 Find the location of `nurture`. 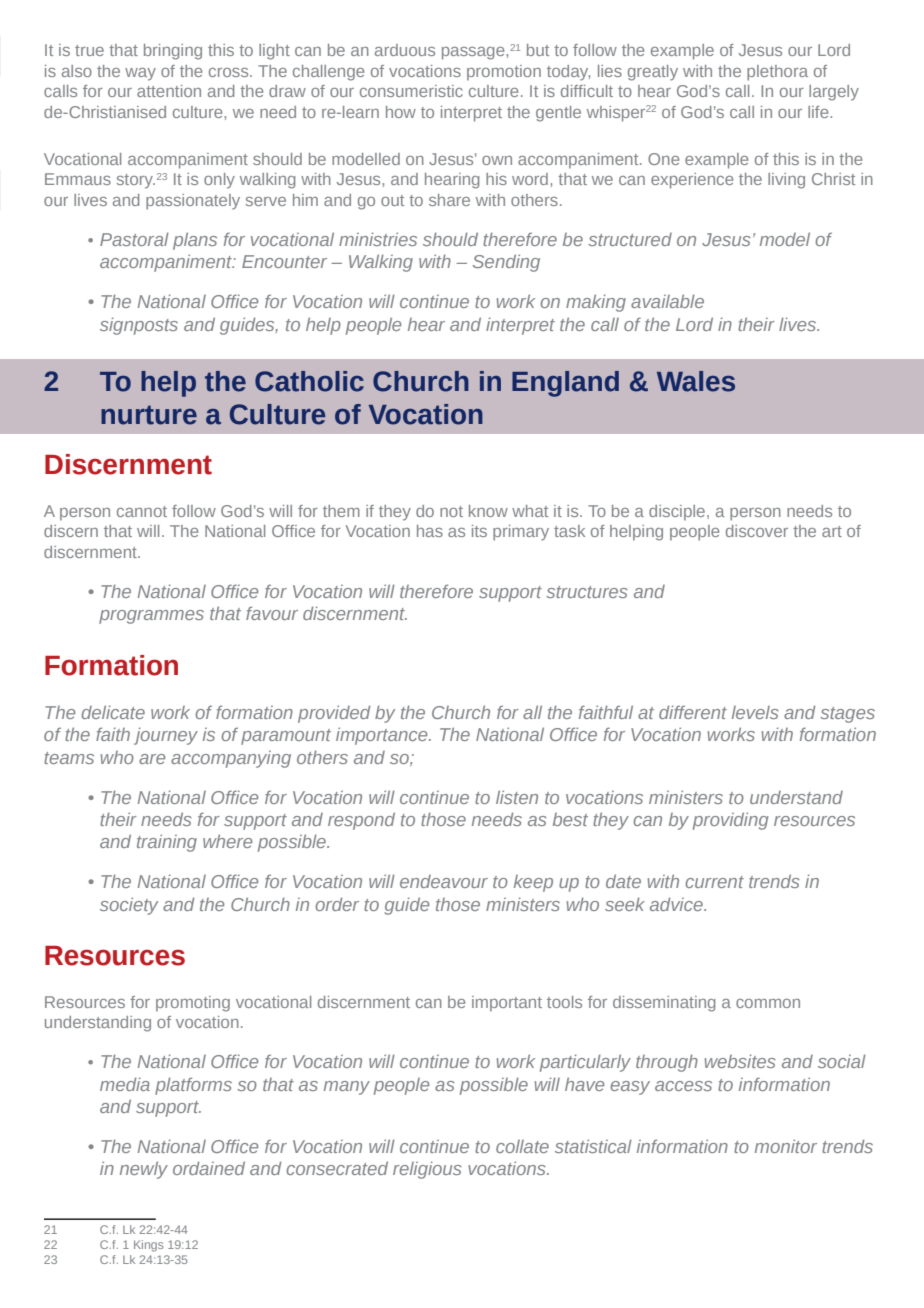

nurture is located at coordinates (149, 415).
